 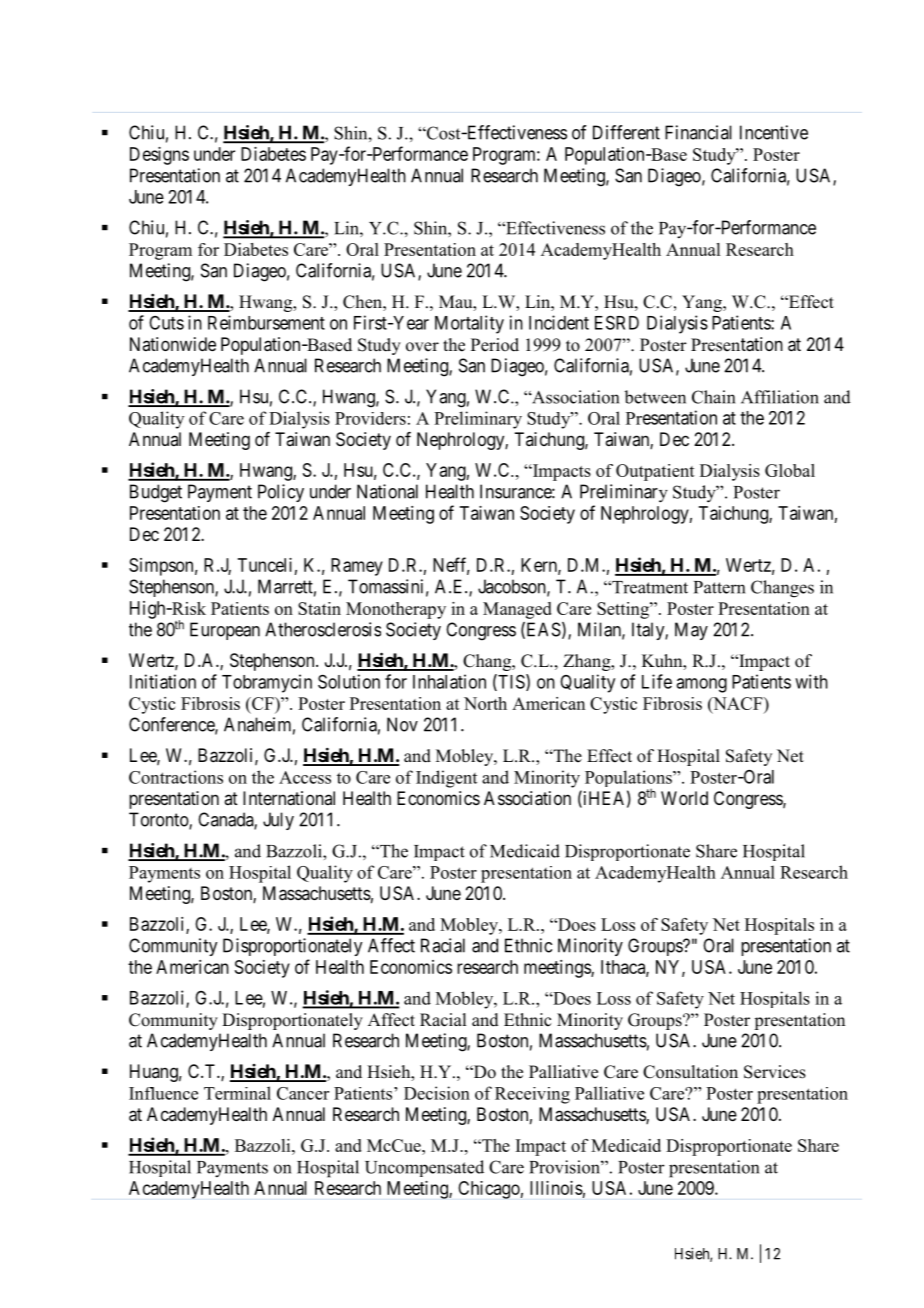 I want to click on Policy, so click(x=281, y=493).
